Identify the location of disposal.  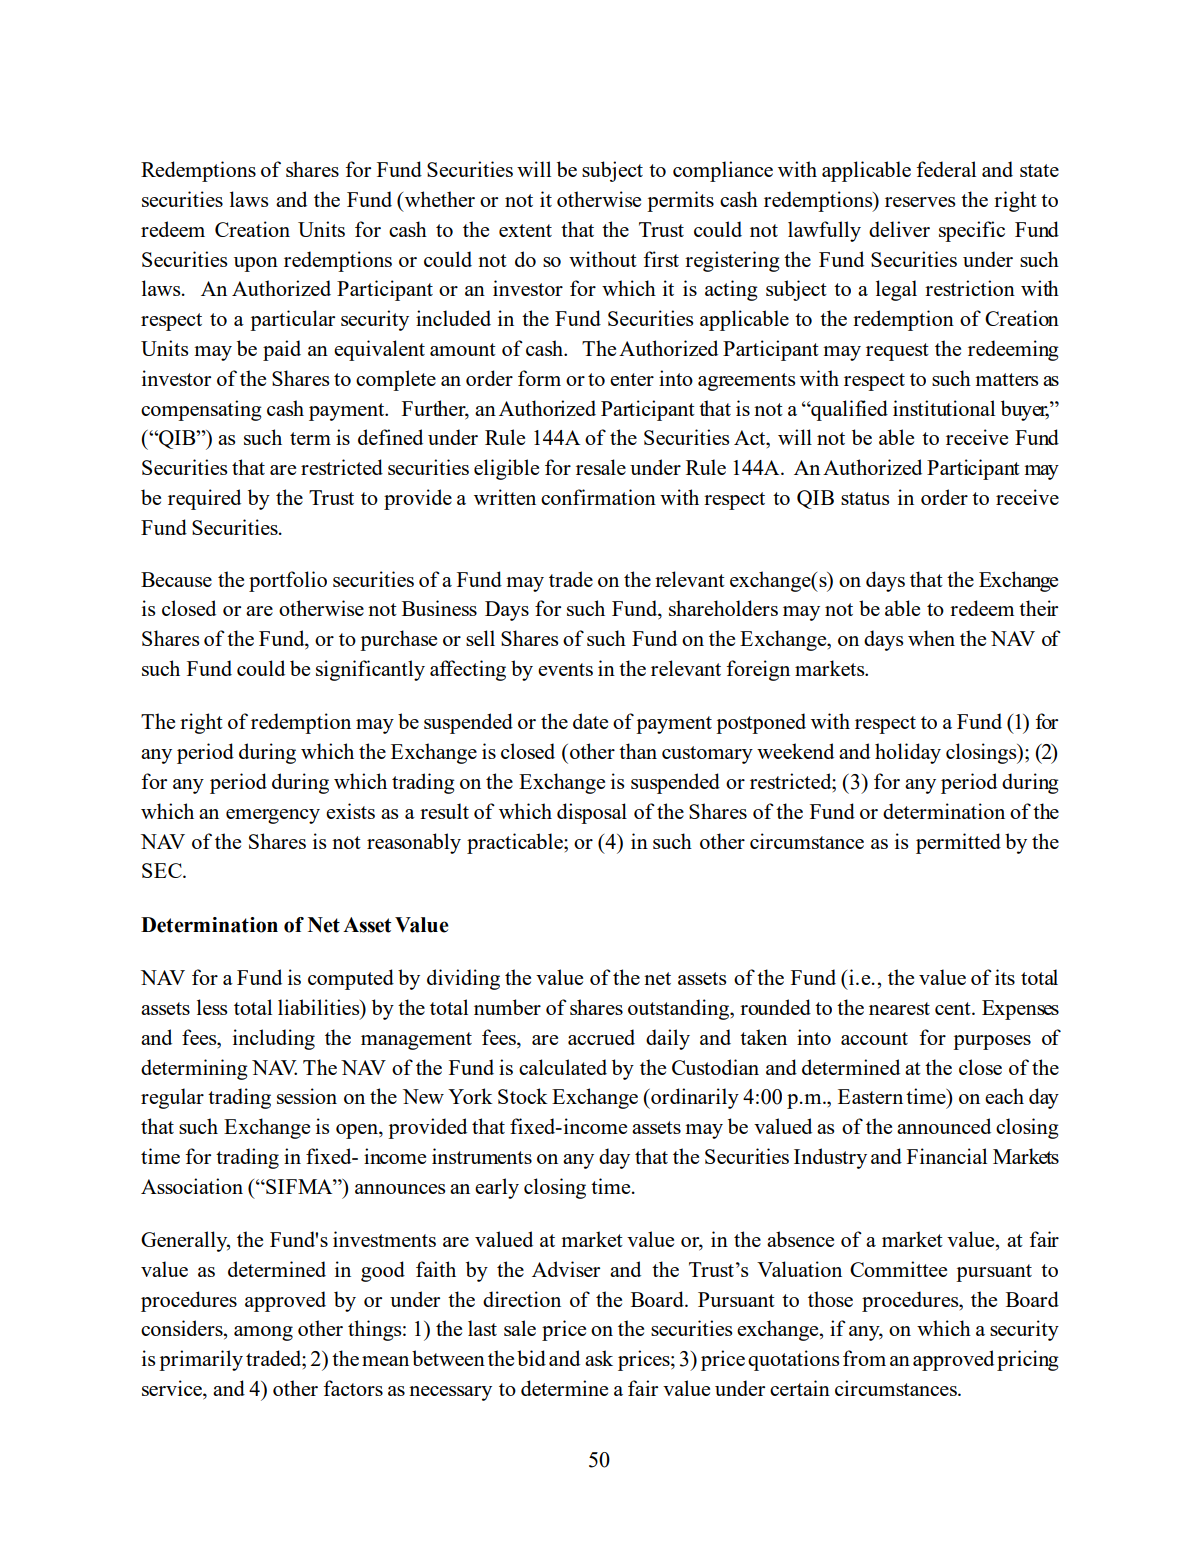
(592, 813).
